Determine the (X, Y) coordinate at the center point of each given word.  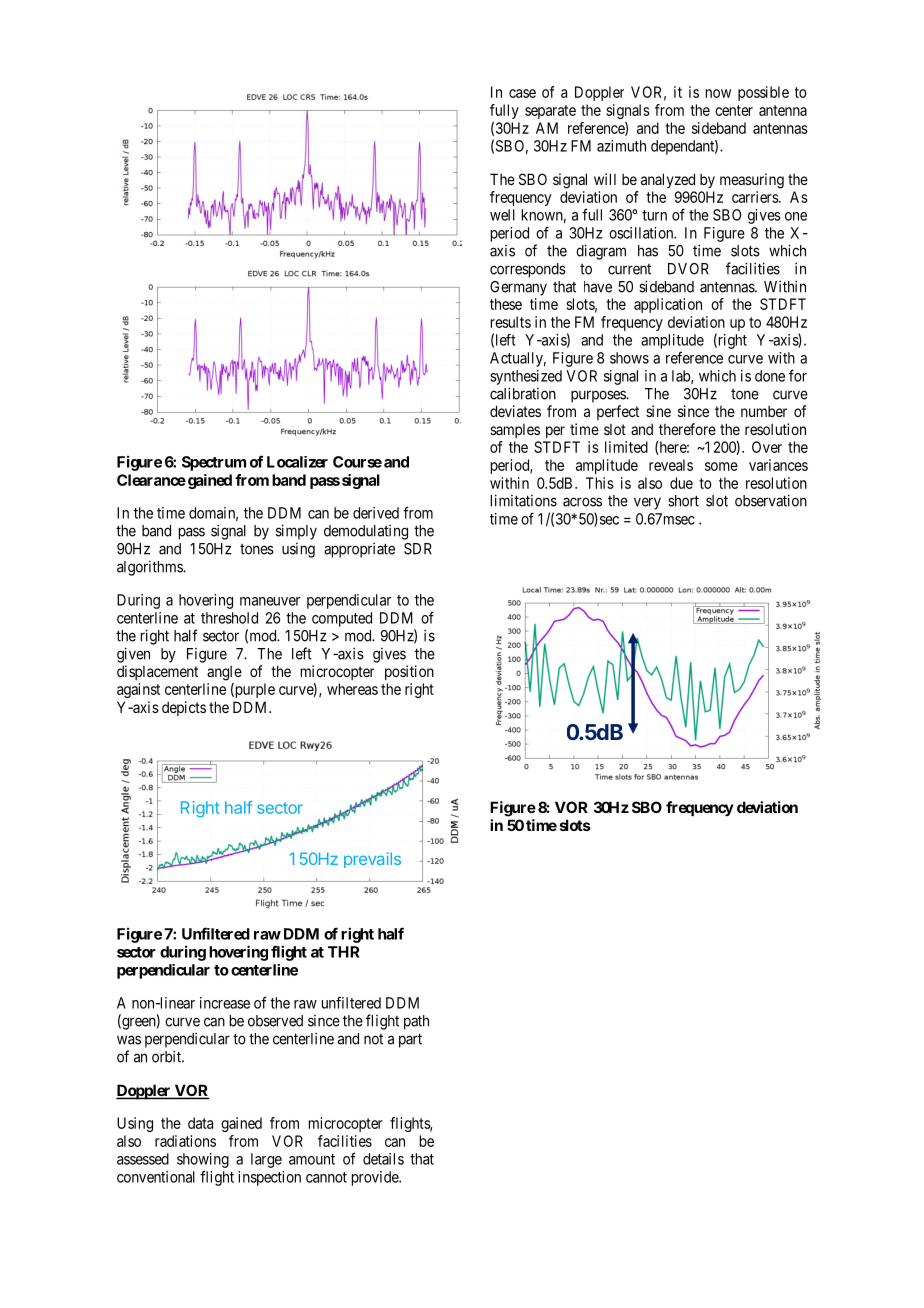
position (409, 672)
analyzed (668, 180)
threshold (229, 618)
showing (203, 1160)
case (522, 93)
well (502, 215)
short (683, 501)
